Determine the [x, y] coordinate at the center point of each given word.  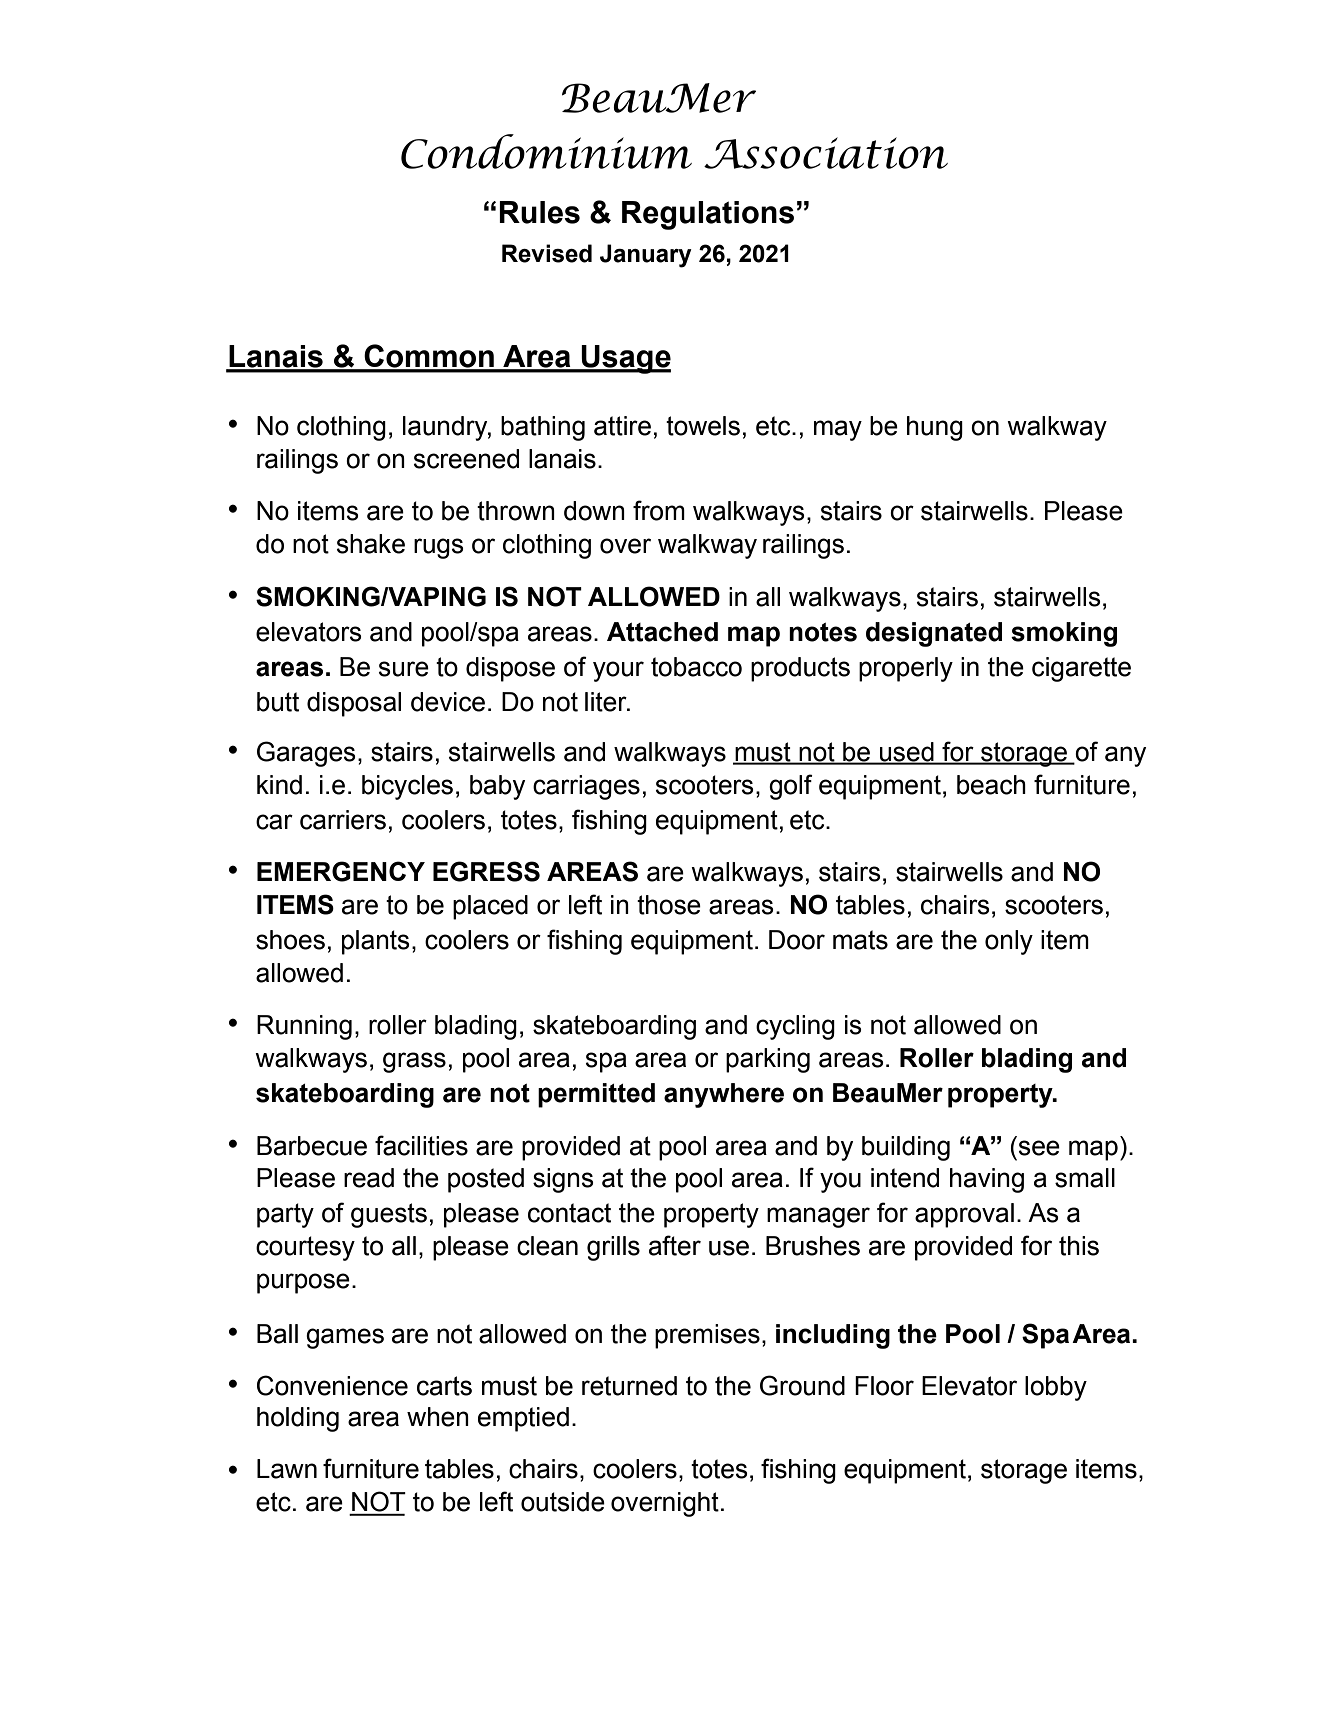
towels [703, 426]
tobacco [696, 667]
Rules [539, 212]
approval [964, 1215]
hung [935, 428]
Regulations [708, 215]
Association [826, 153]
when [438, 1417]
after [675, 1245]
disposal [354, 704]
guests [389, 1215]
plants [376, 942]
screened [466, 459]
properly [906, 669]
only [1009, 942]
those [669, 905]
